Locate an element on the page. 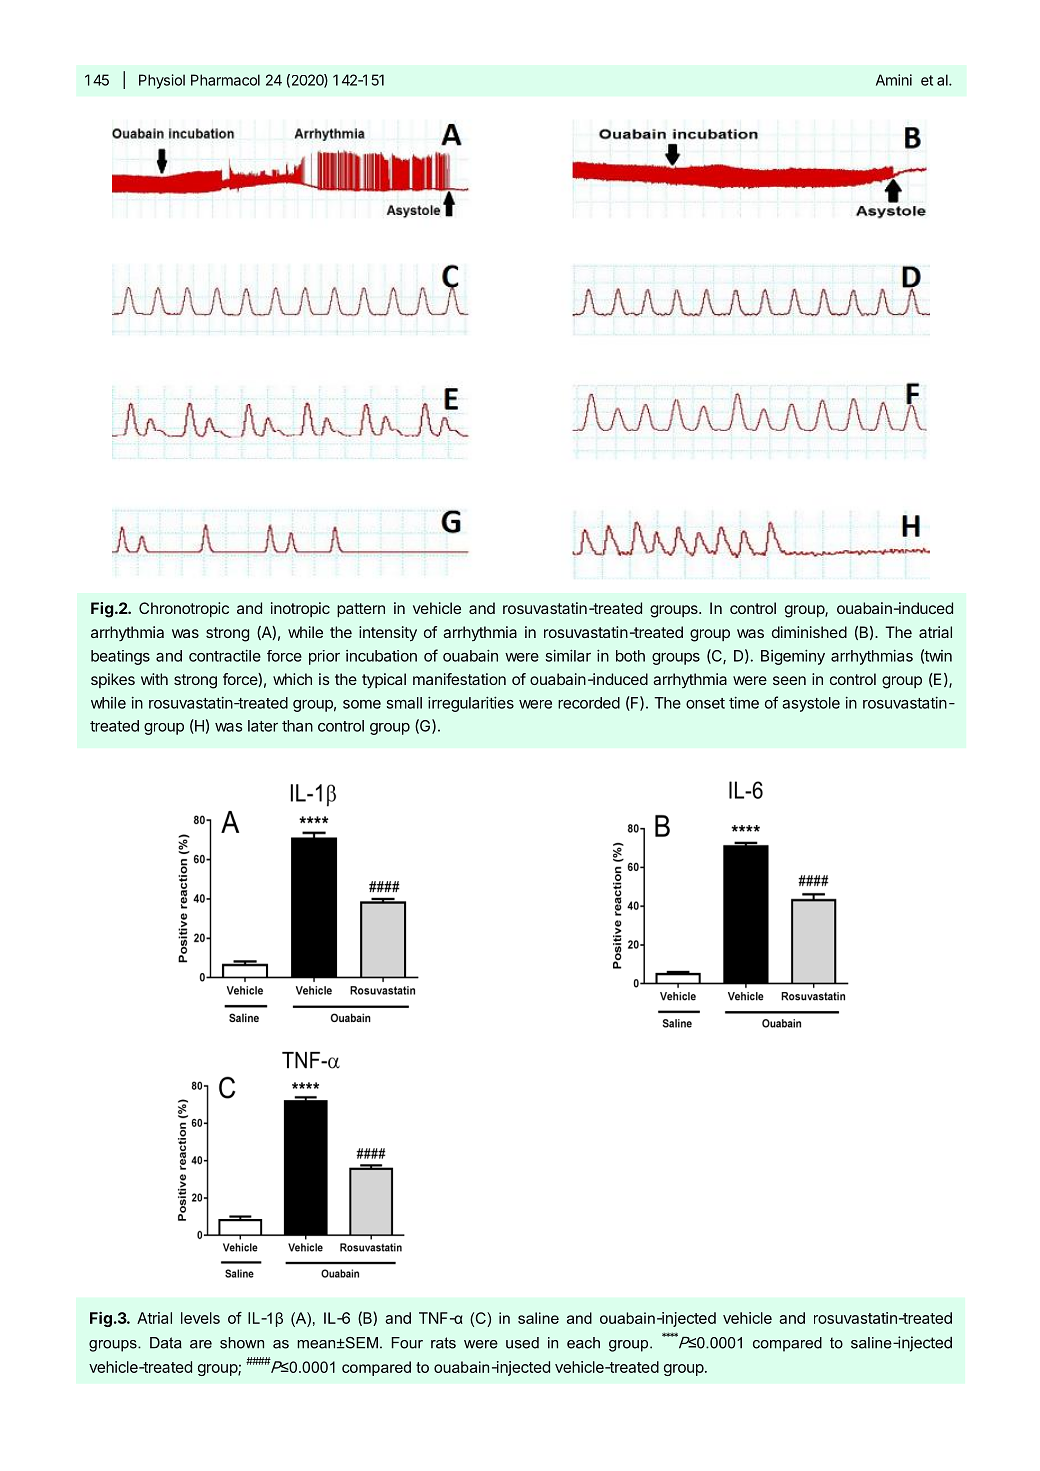 The image size is (1040, 1471). Pharmacol is located at coordinates (225, 80).
